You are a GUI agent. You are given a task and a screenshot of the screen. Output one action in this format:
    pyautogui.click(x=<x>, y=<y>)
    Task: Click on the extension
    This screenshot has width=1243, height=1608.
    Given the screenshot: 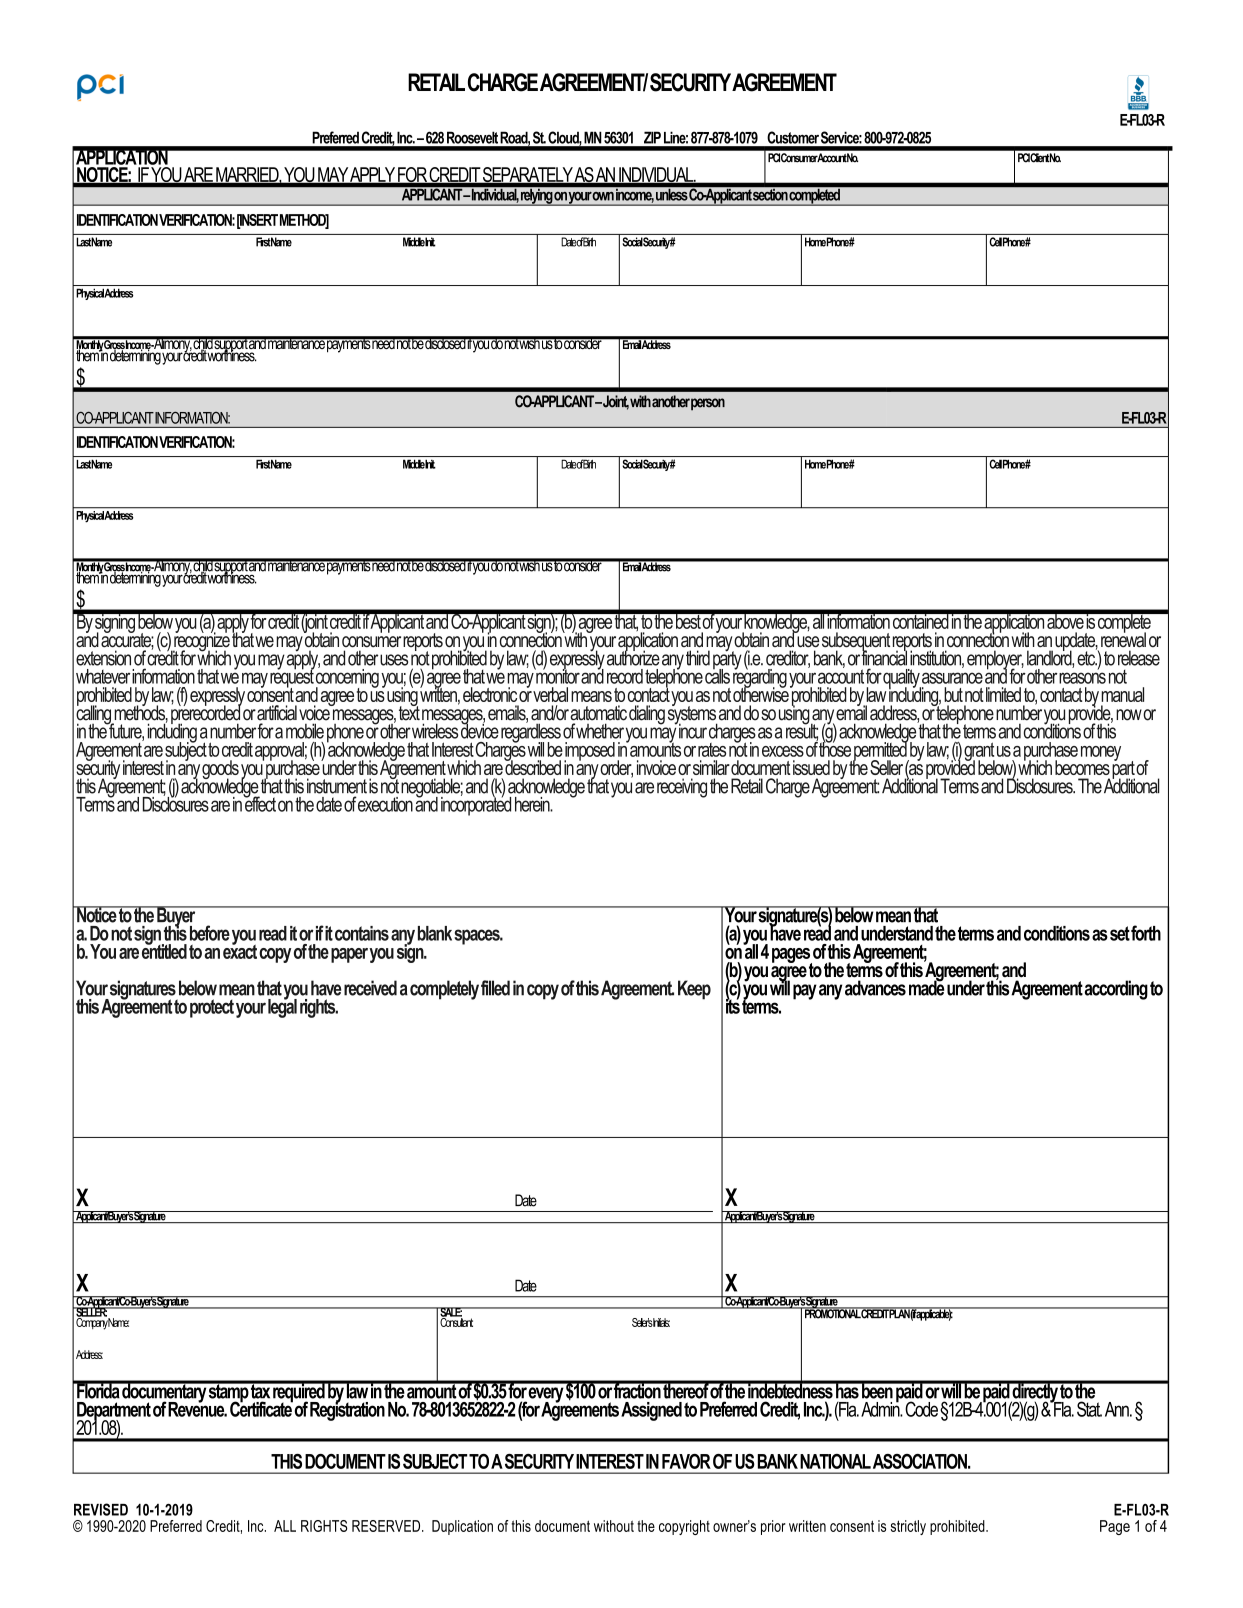 What is the action you would take?
    pyautogui.click(x=103, y=658)
